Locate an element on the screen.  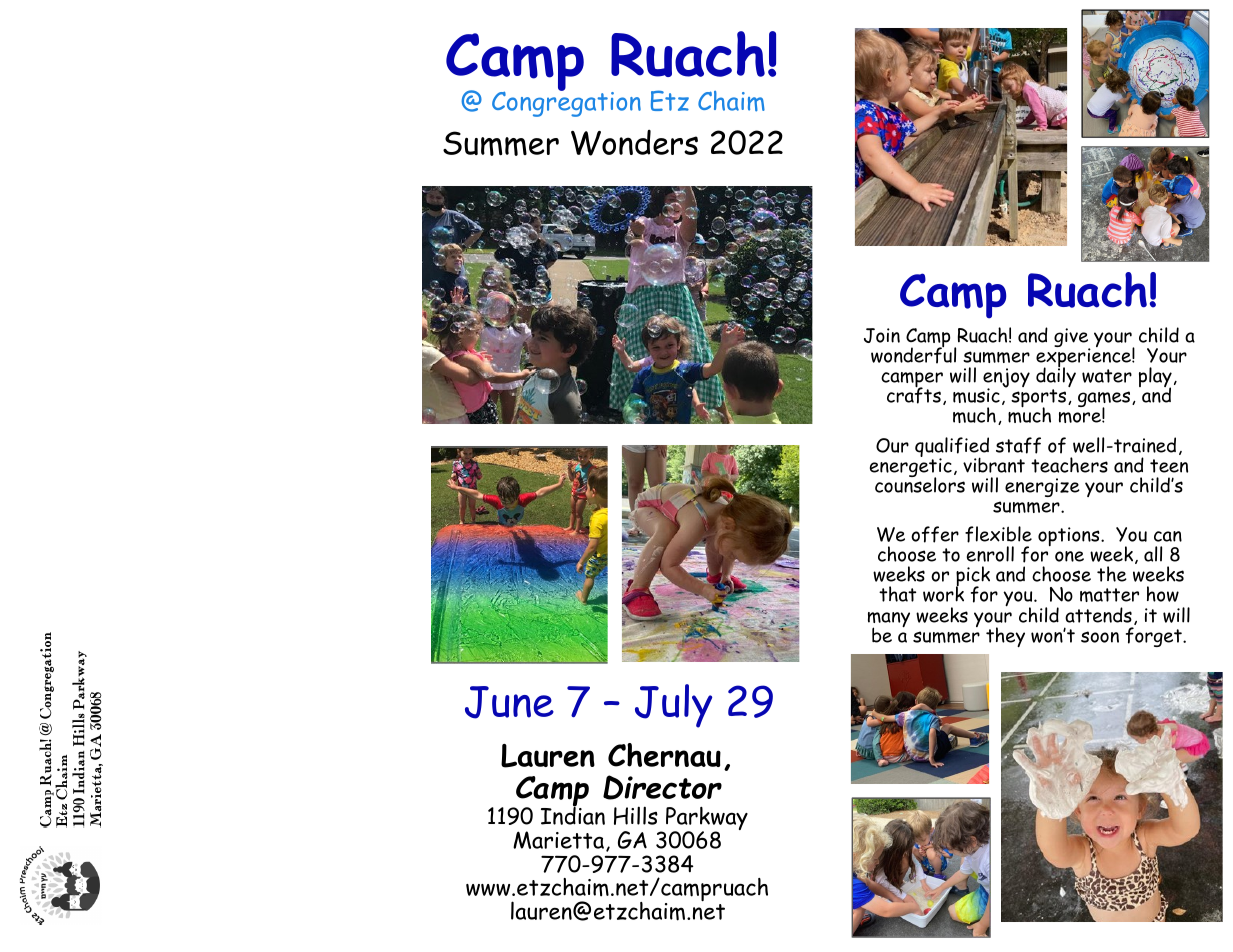
Indian is located at coordinates (573, 815).
